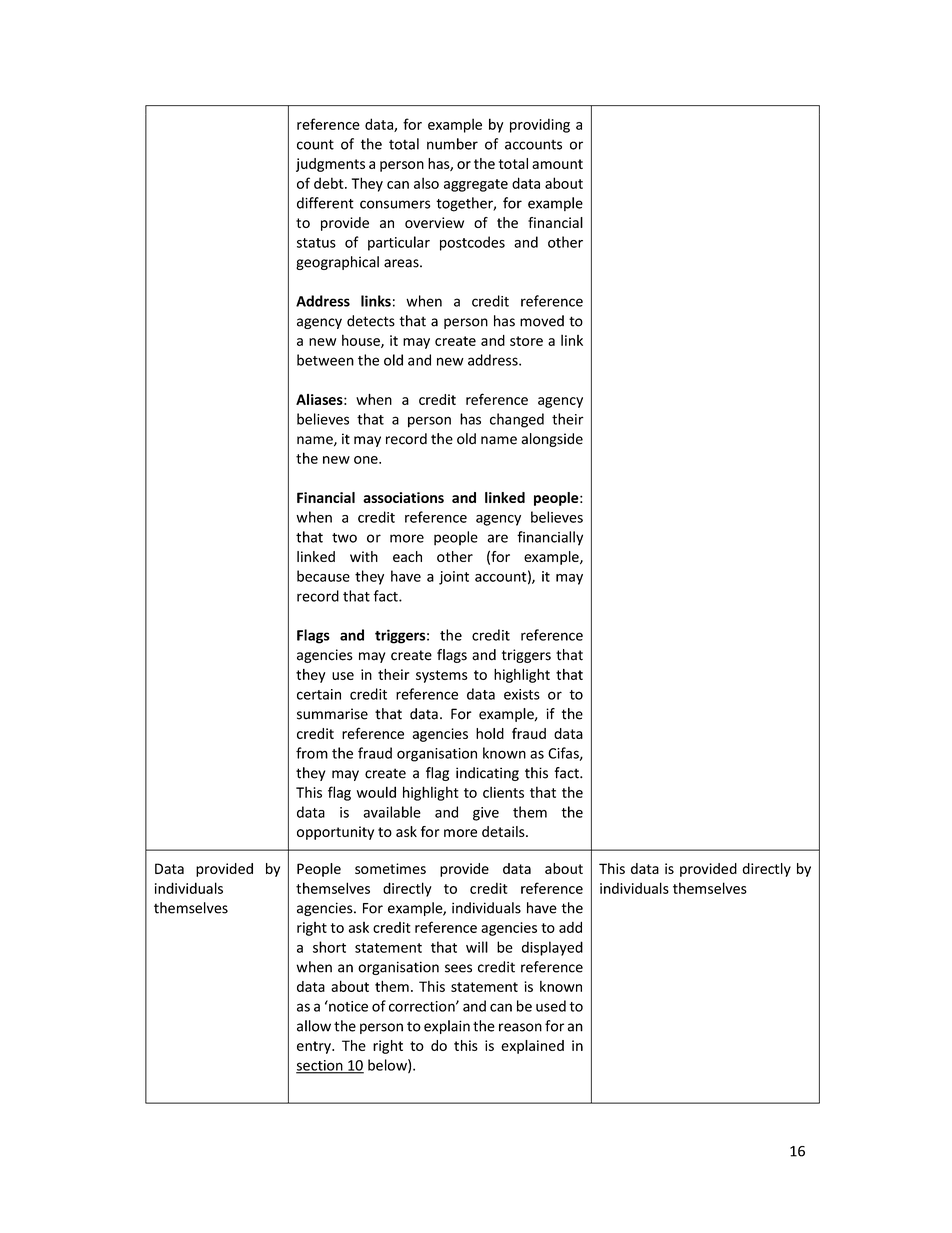 This page has height=1233, width=952. Describe the element at coordinates (540, 125) in the page. I see `providing` at that location.
